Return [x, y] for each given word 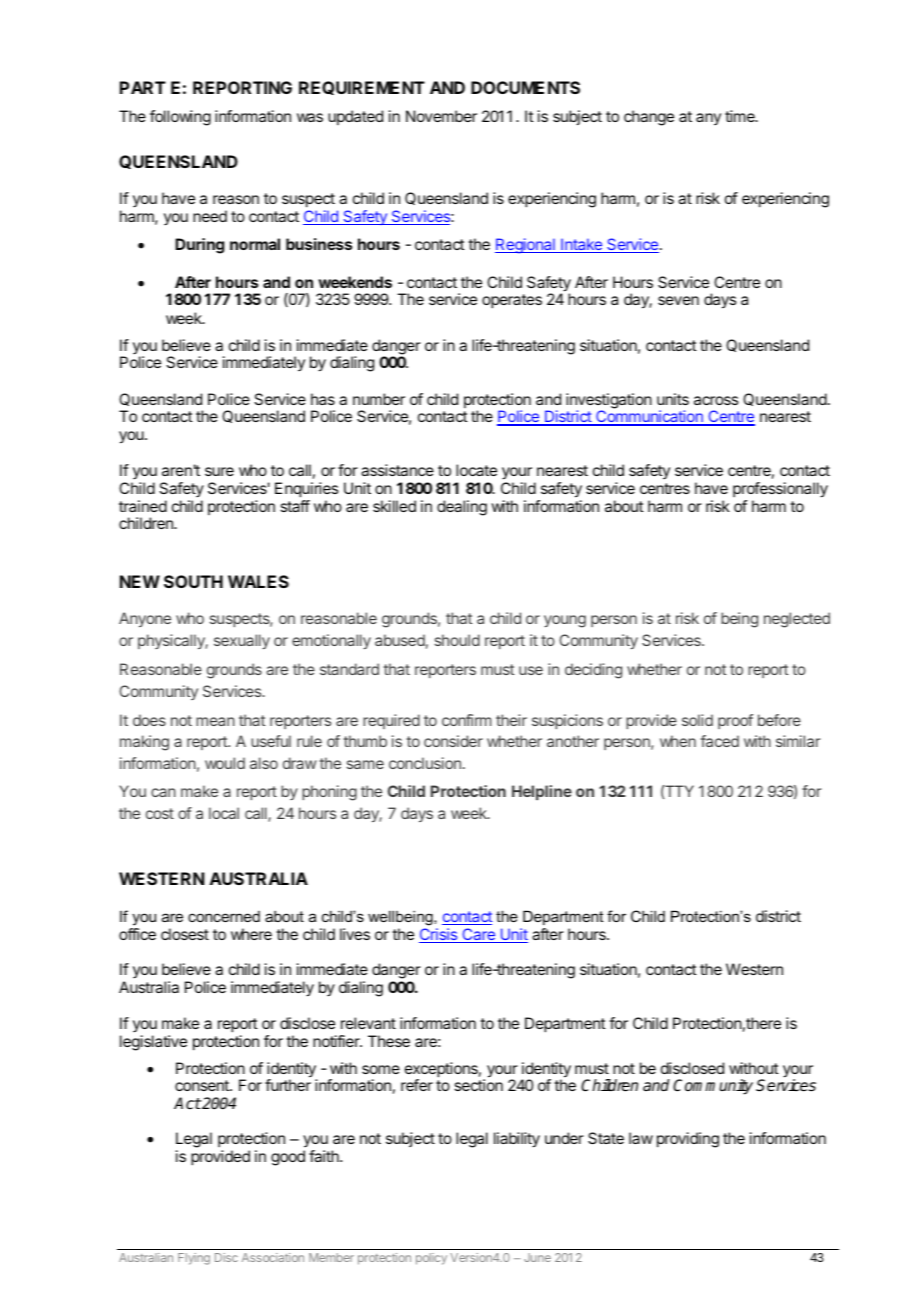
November [441, 116]
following [180, 118]
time [741, 116]
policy [431, 1259]
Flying [194, 1259]
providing [688, 1140]
